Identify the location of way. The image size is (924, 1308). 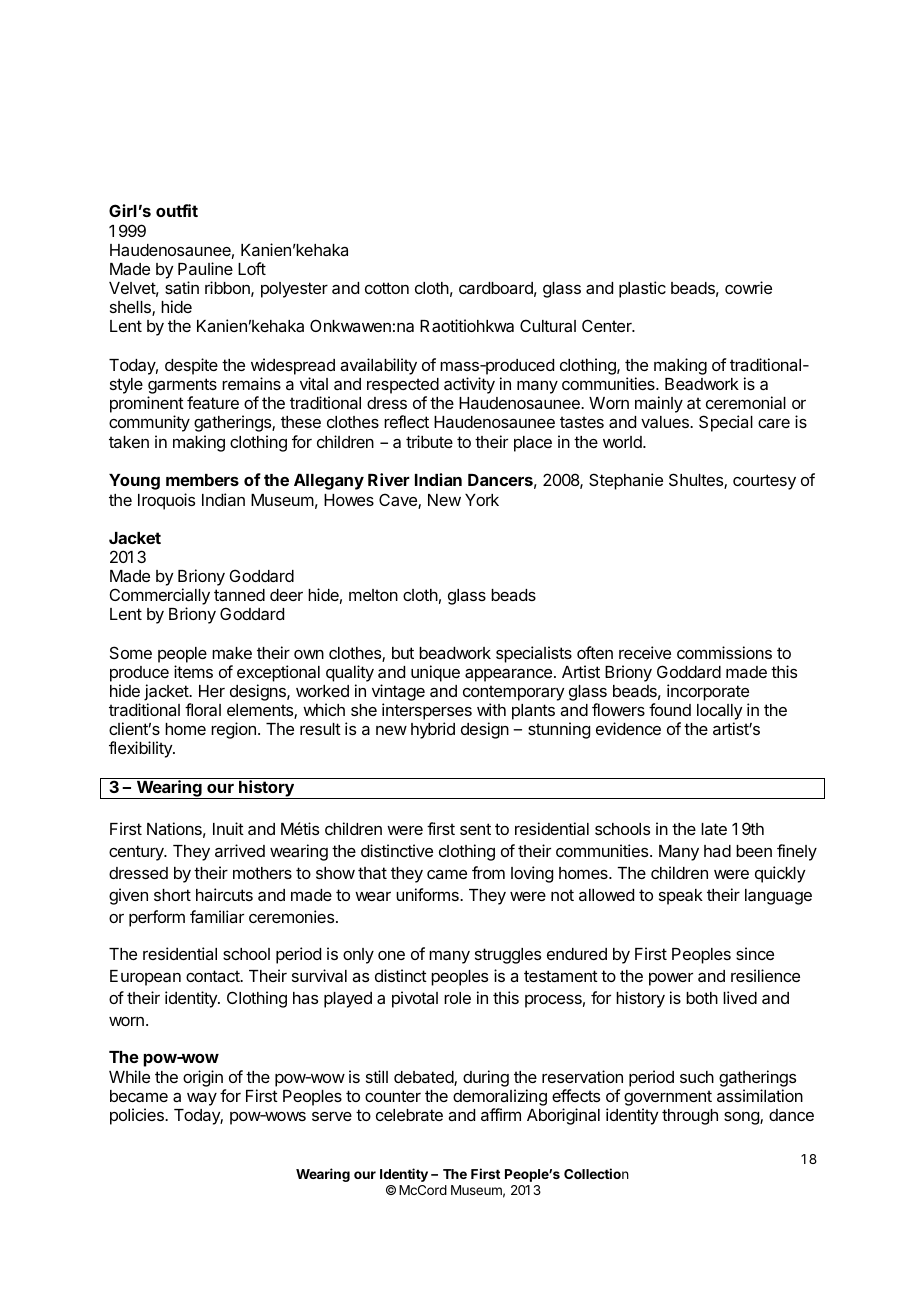
(202, 1099).
